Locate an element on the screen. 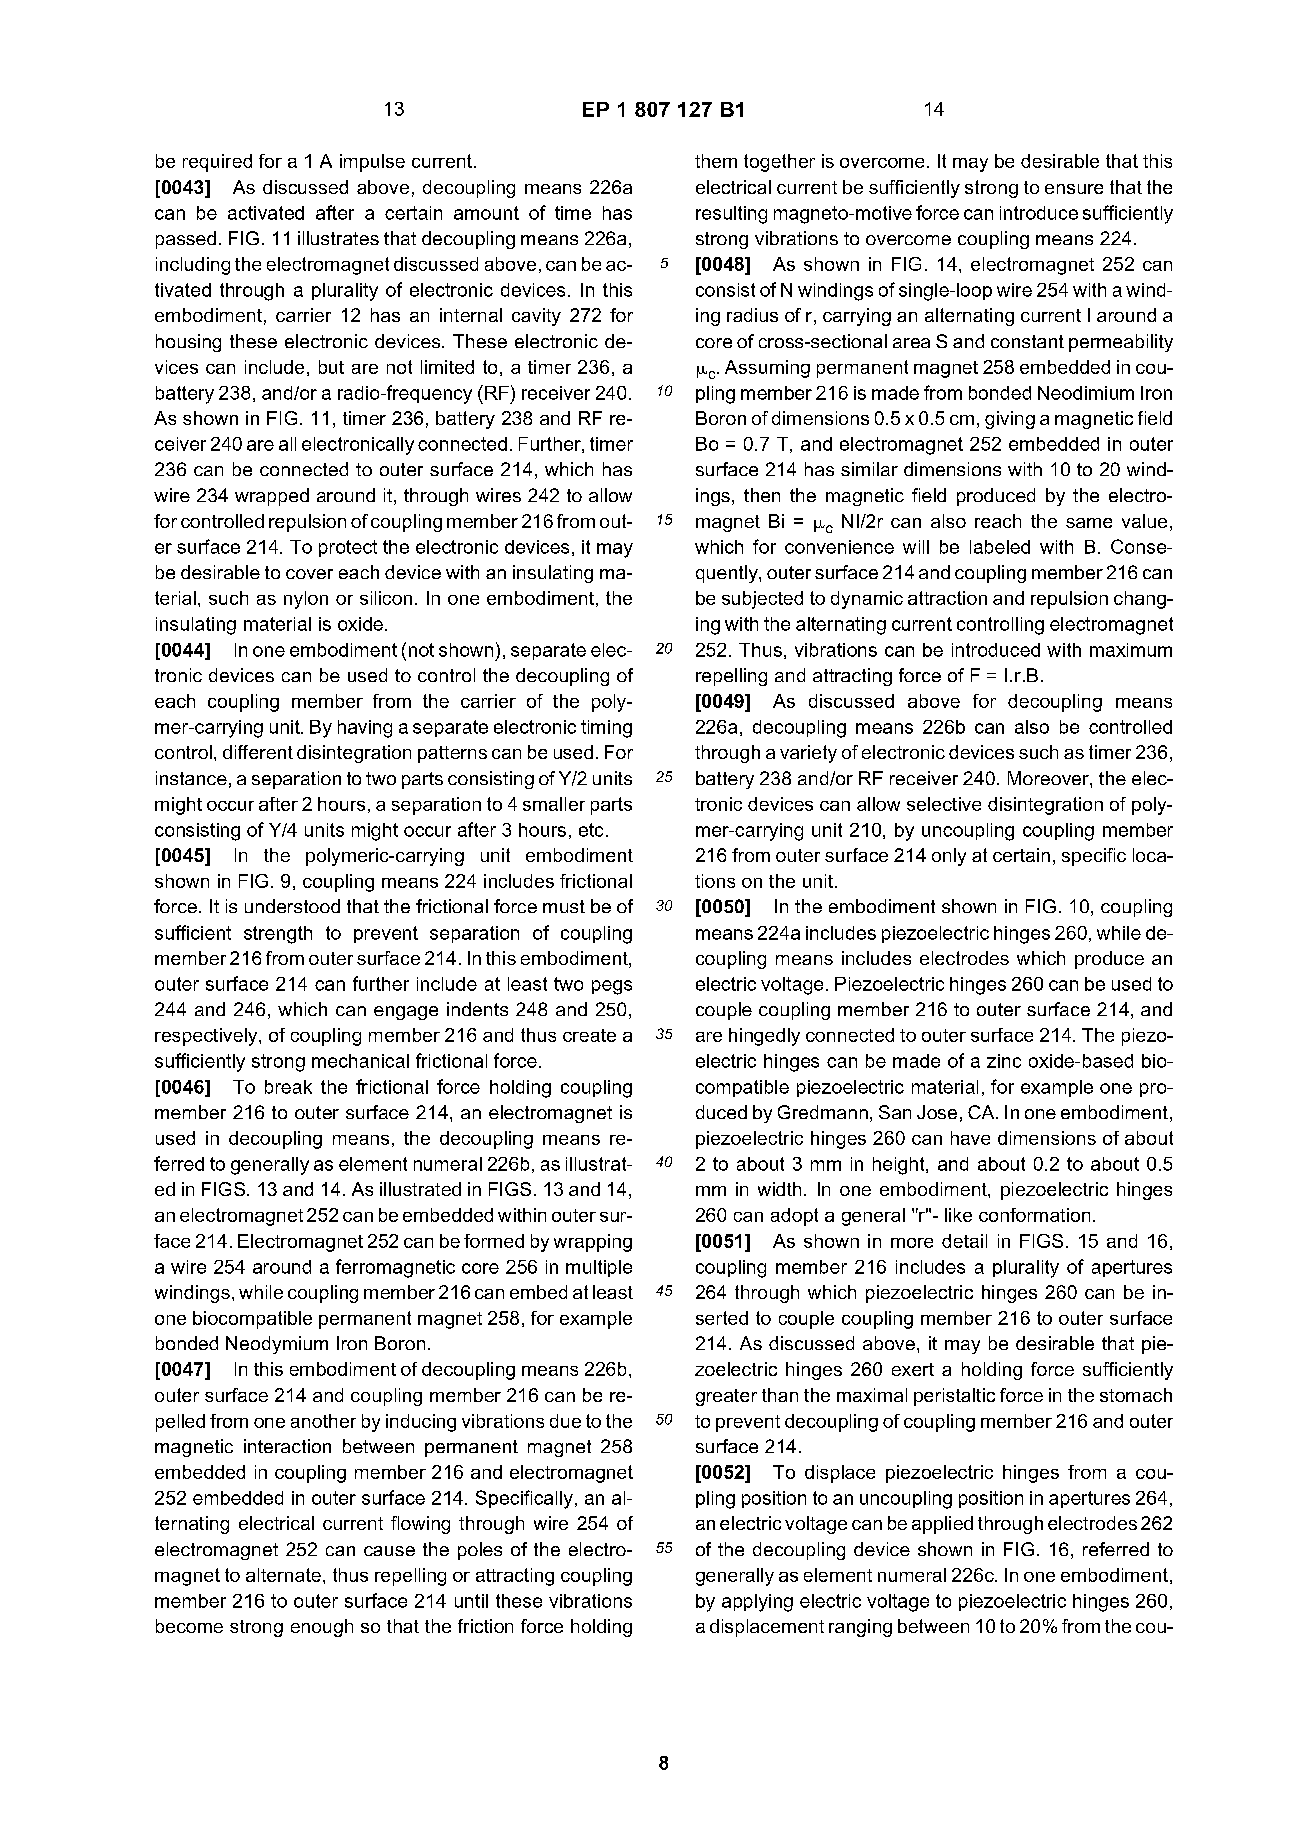 The width and height of the screenshot is (1297, 1834). impulse is located at coordinates (372, 163).
